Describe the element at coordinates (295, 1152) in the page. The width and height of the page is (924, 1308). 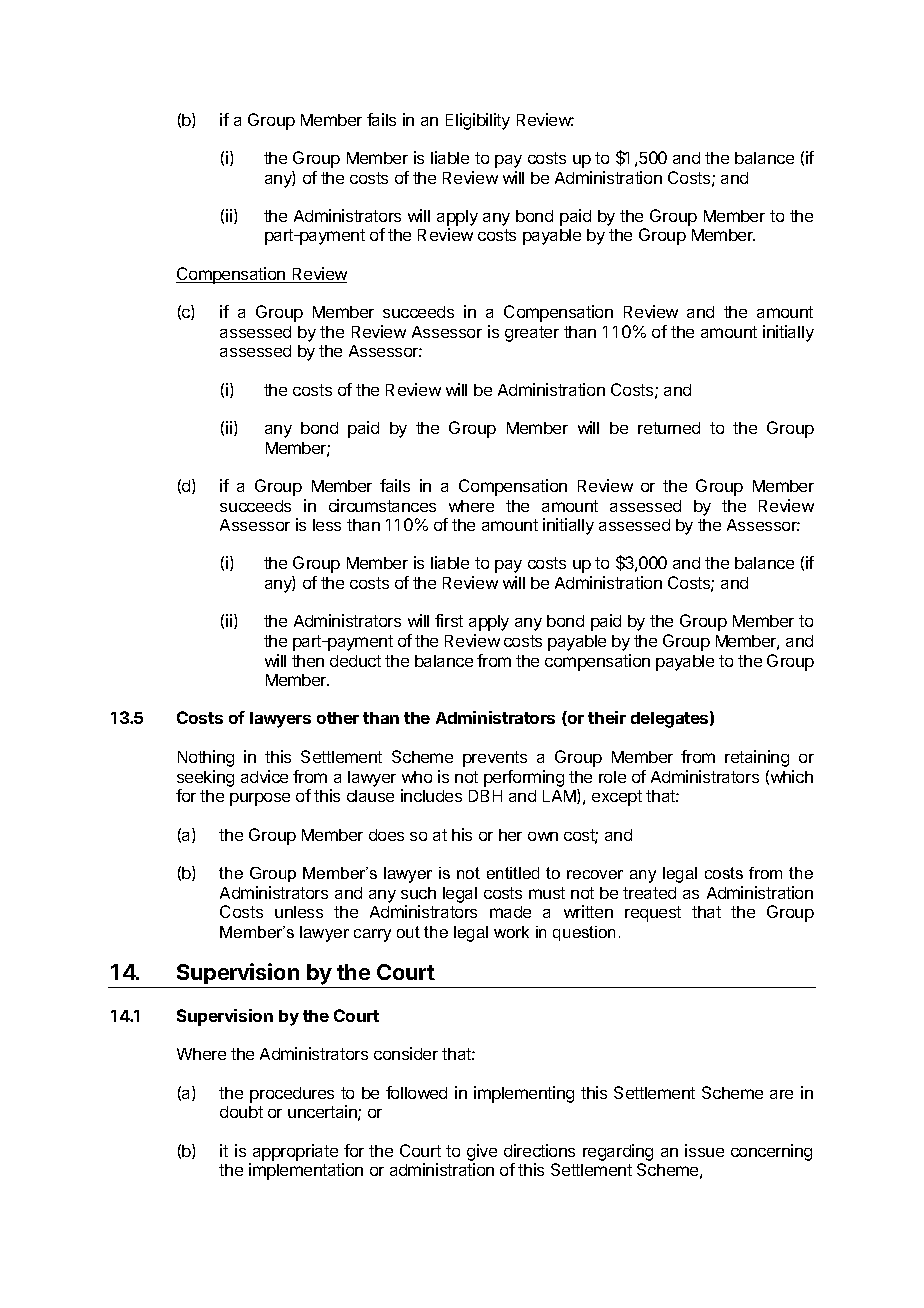
I see `appropriate` at that location.
